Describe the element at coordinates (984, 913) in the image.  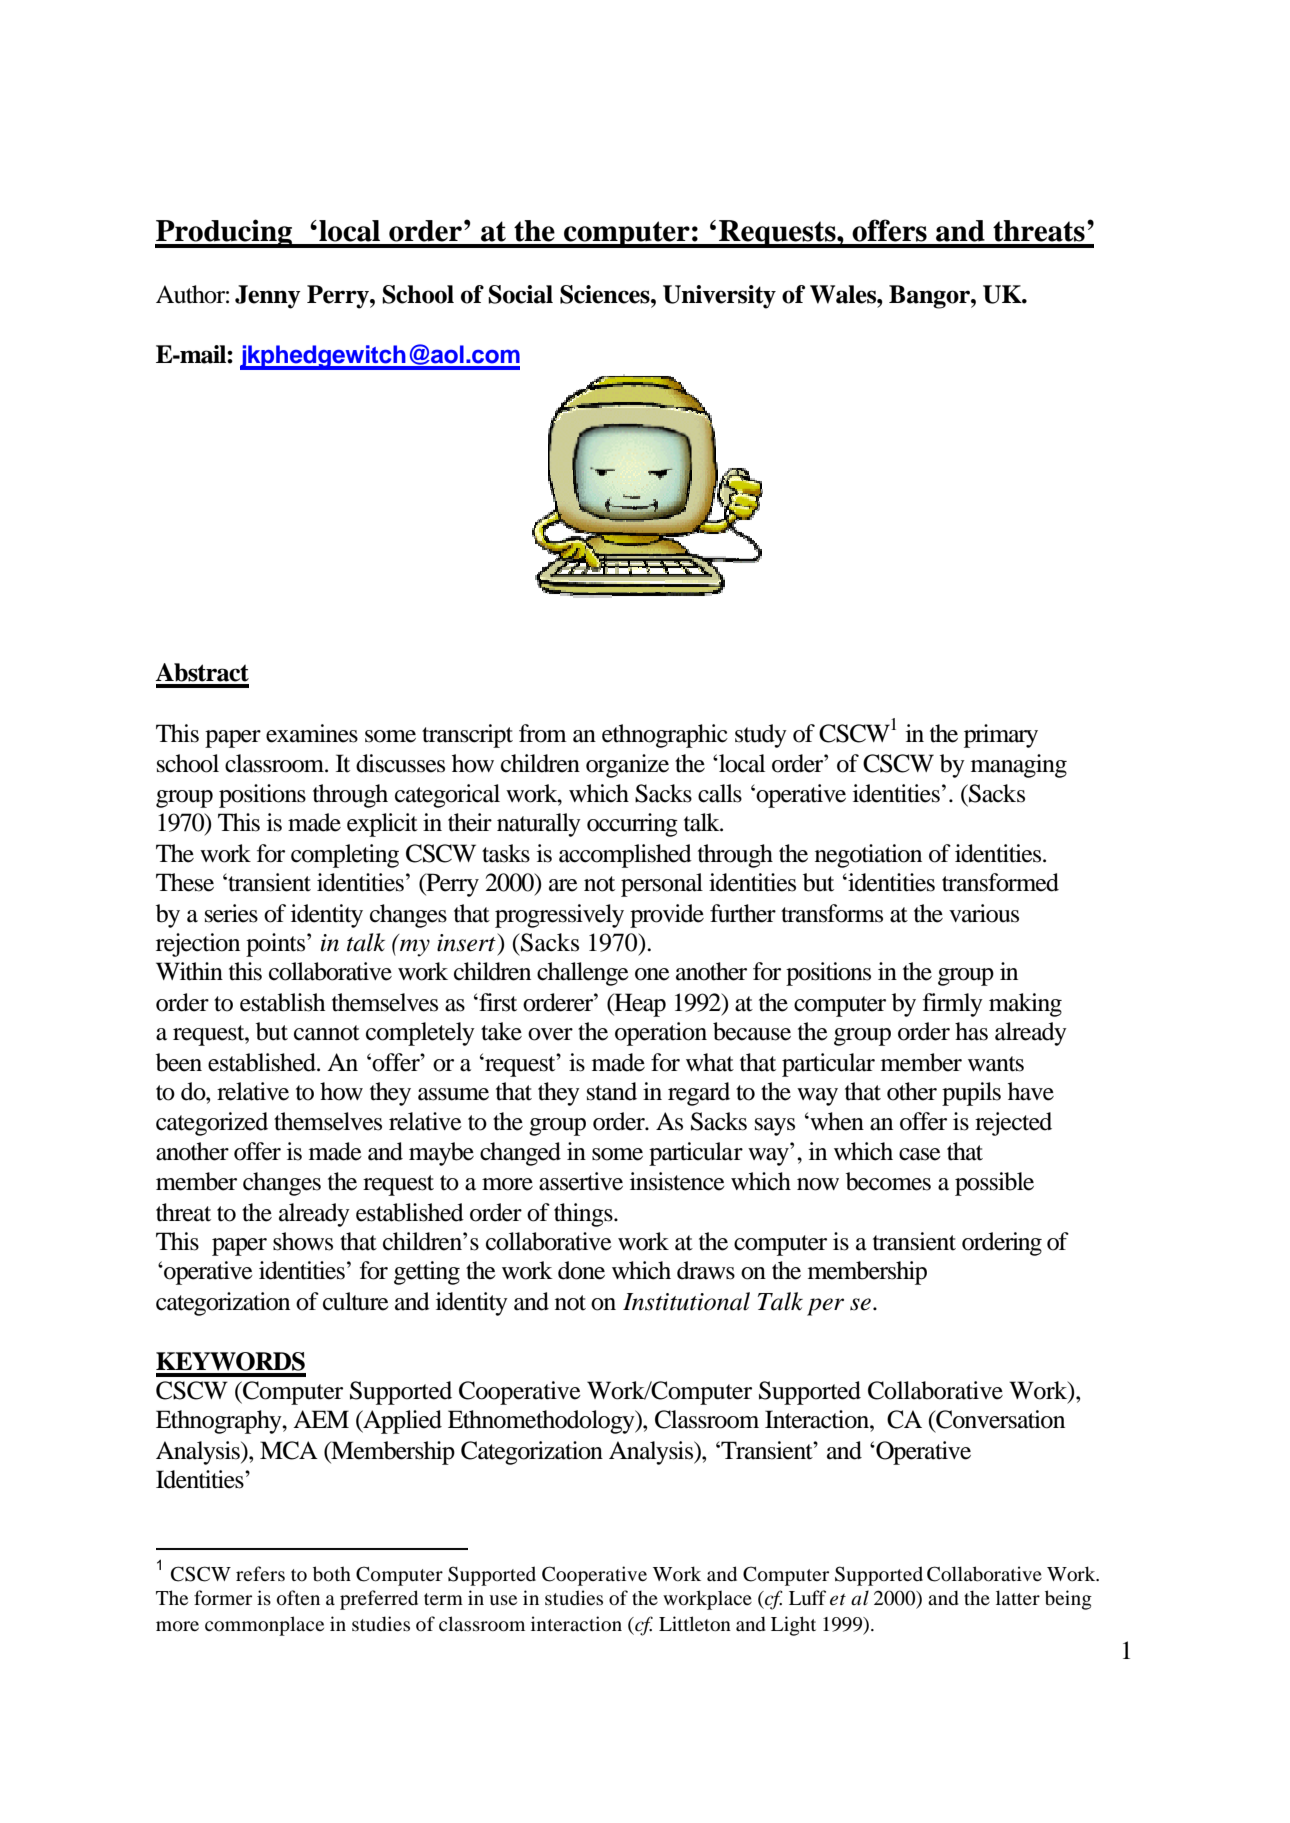
I see `various` at that location.
